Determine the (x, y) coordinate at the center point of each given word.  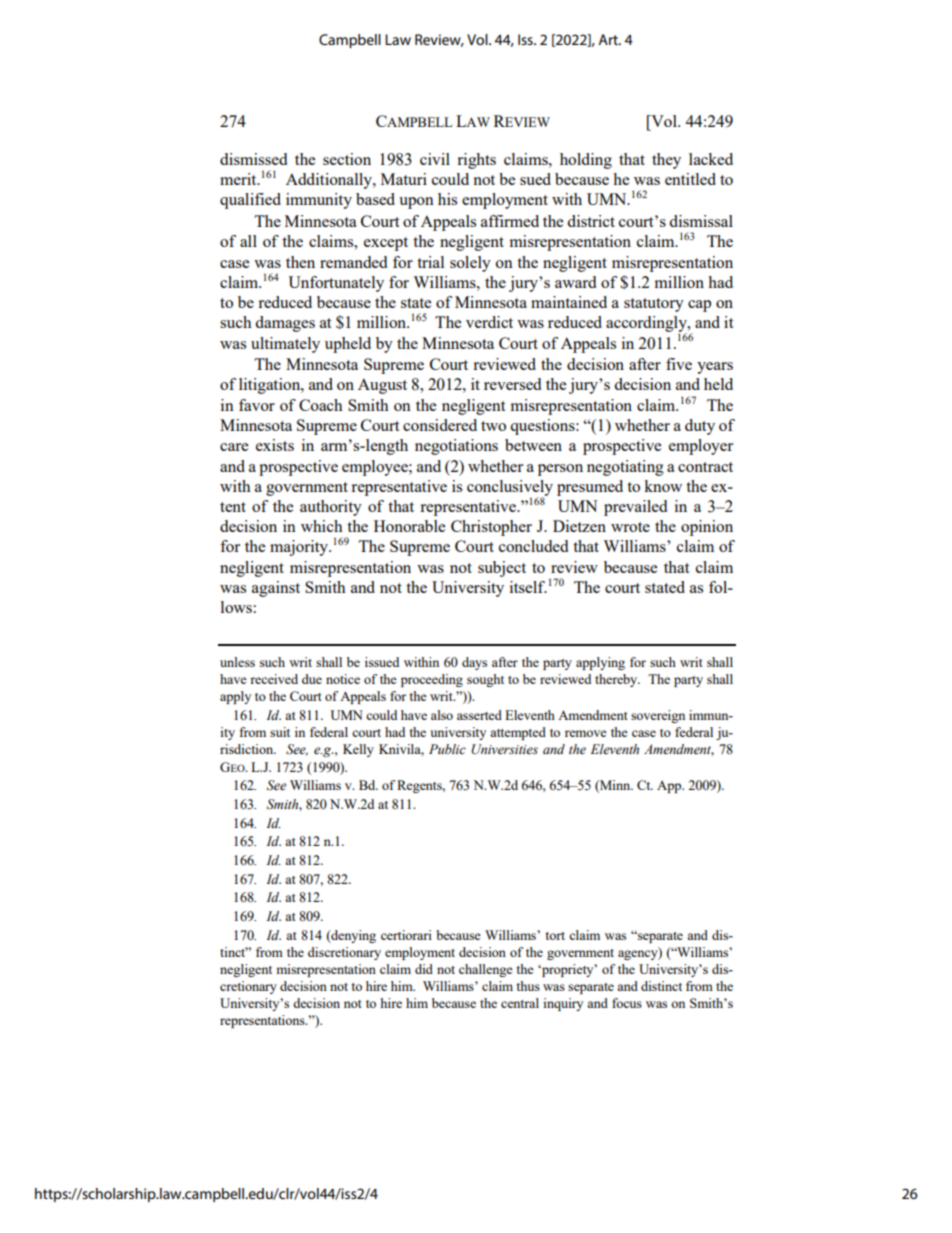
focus (627, 1003)
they (666, 161)
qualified (250, 201)
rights (476, 161)
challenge (486, 970)
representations (263, 1021)
